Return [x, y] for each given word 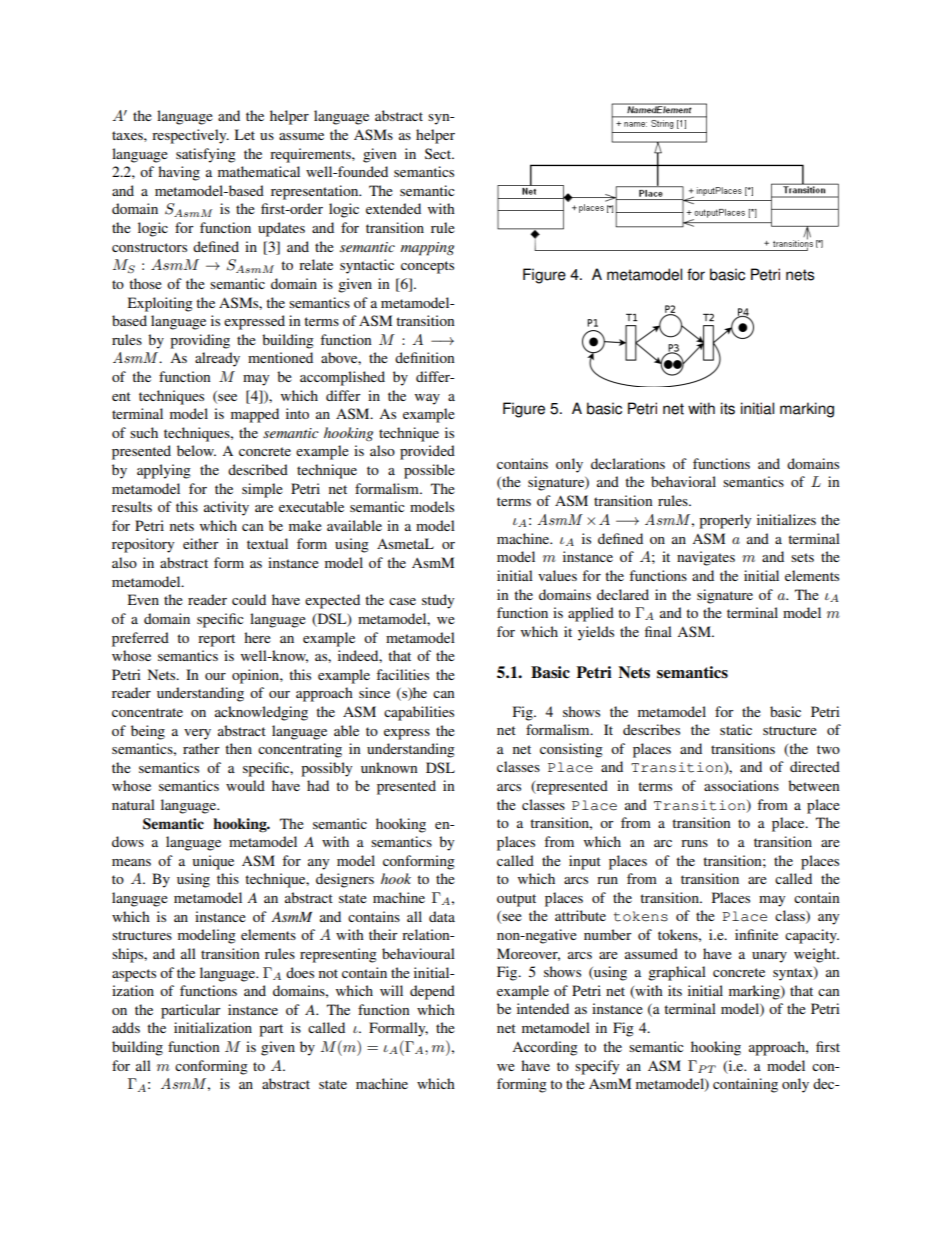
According [545, 1048]
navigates [706, 558]
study [438, 601]
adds [126, 1027]
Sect [439, 153]
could [249, 599]
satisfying [206, 155]
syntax [794, 974]
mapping [427, 249]
